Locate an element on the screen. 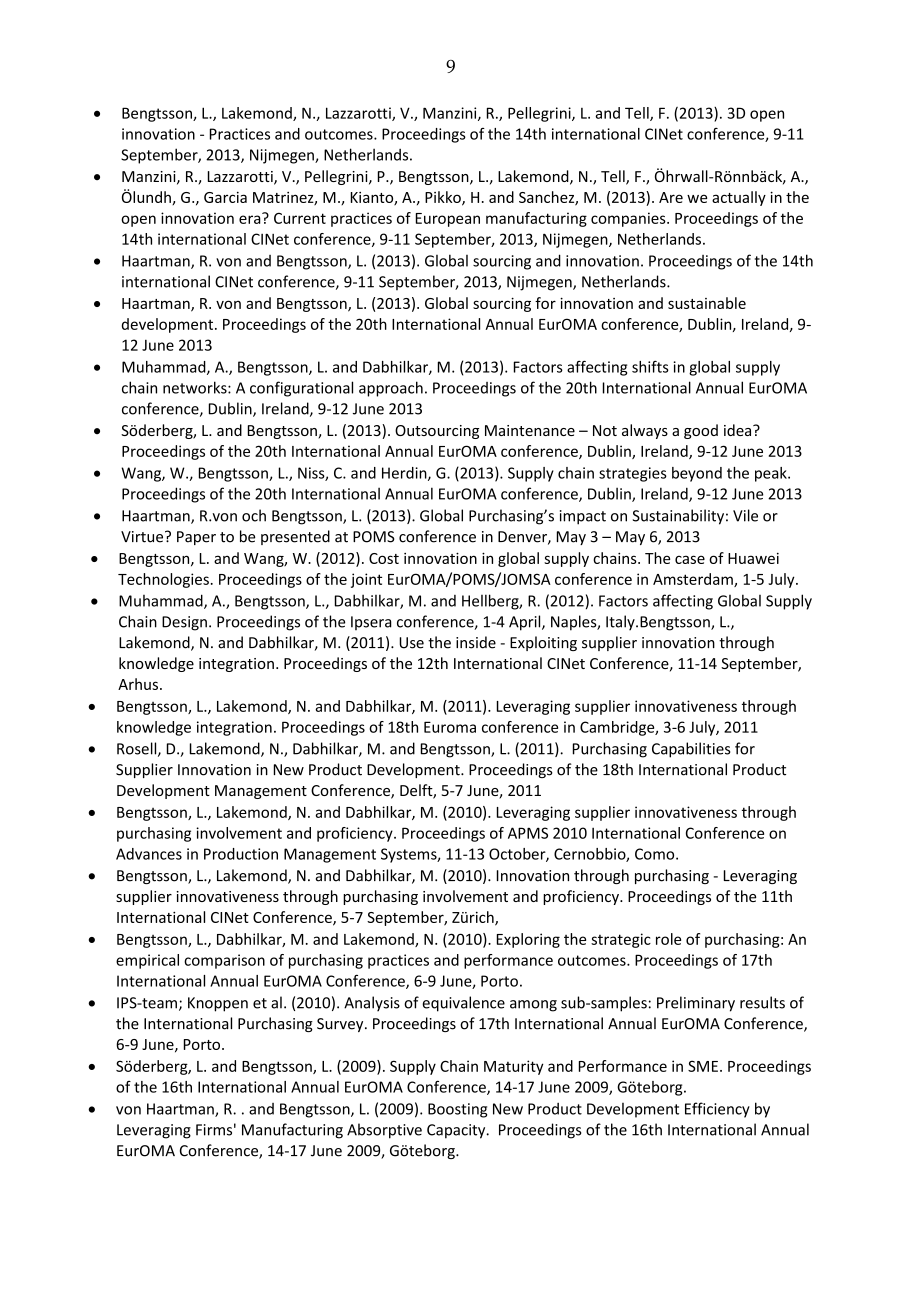  good is located at coordinates (701, 431).
